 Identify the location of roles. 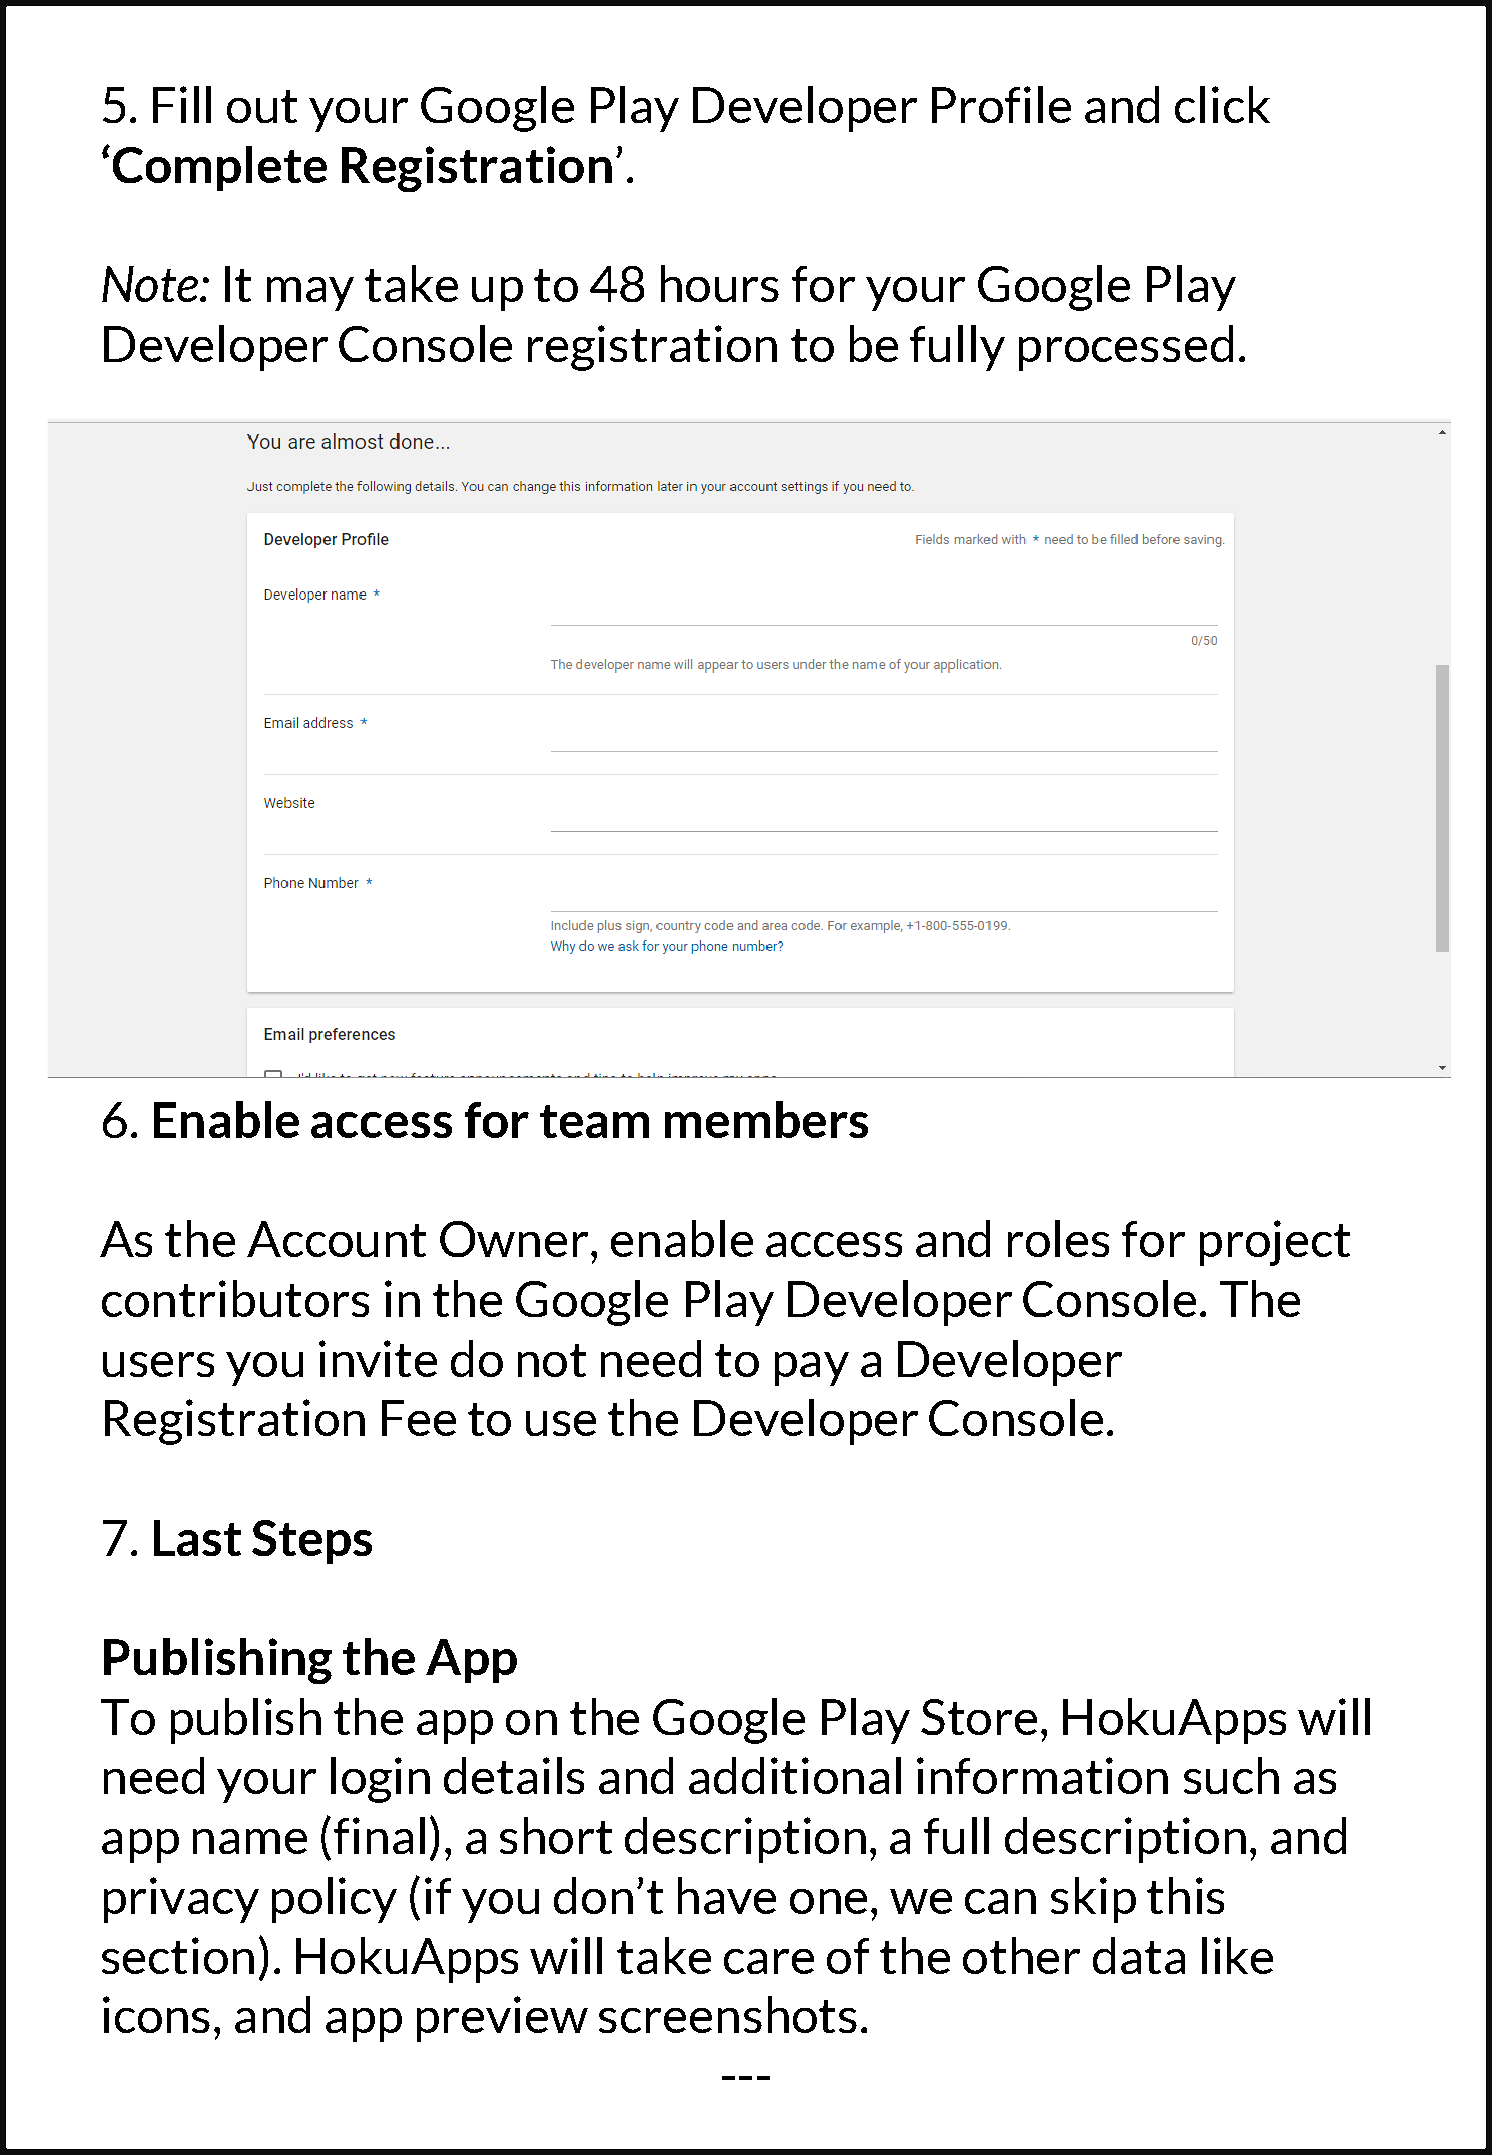
(1058, 1238).
